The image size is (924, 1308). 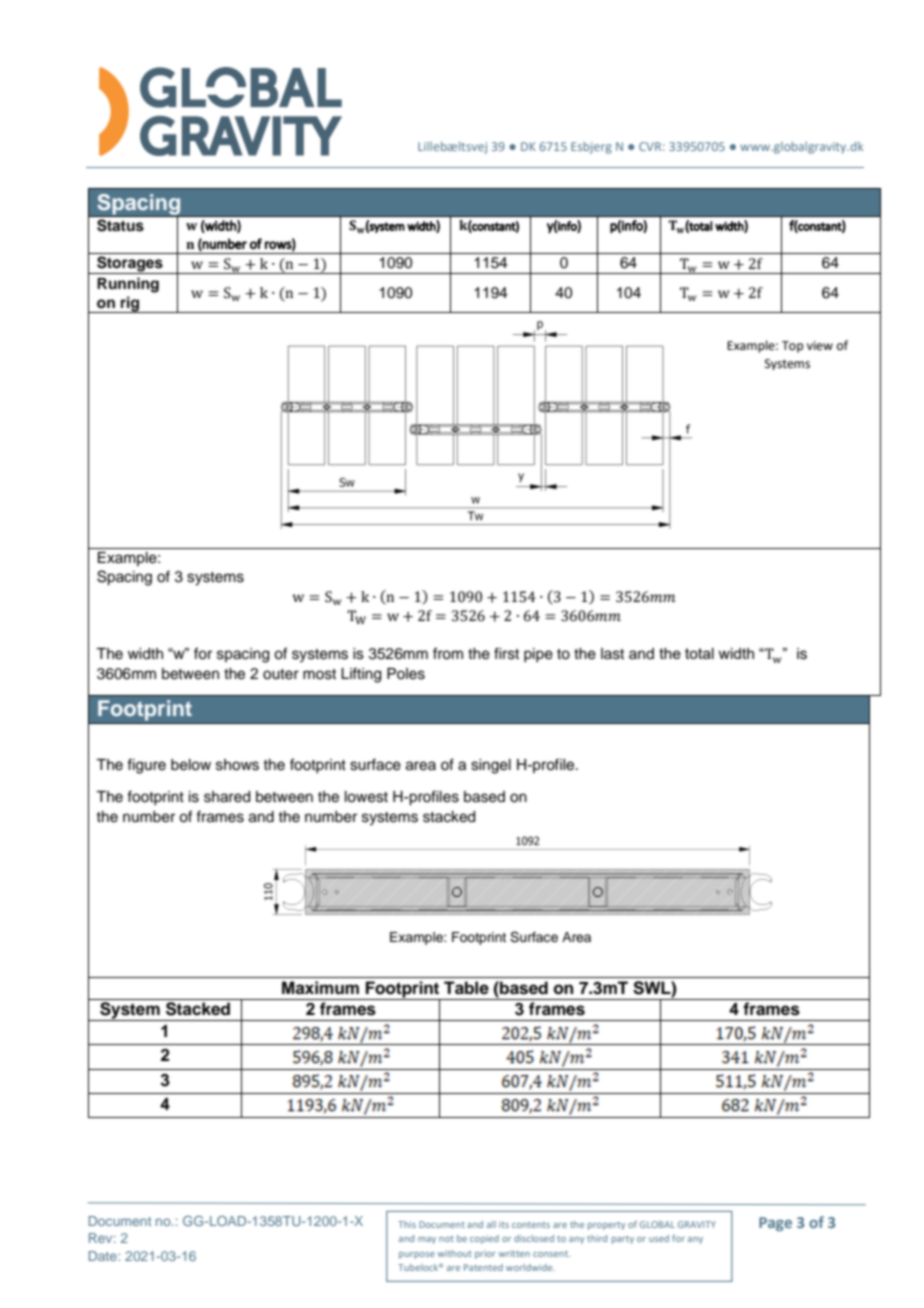 What do you see at coordinates (406, 674) in the page?
I see `Poles` at bounding box center [406, 674].
